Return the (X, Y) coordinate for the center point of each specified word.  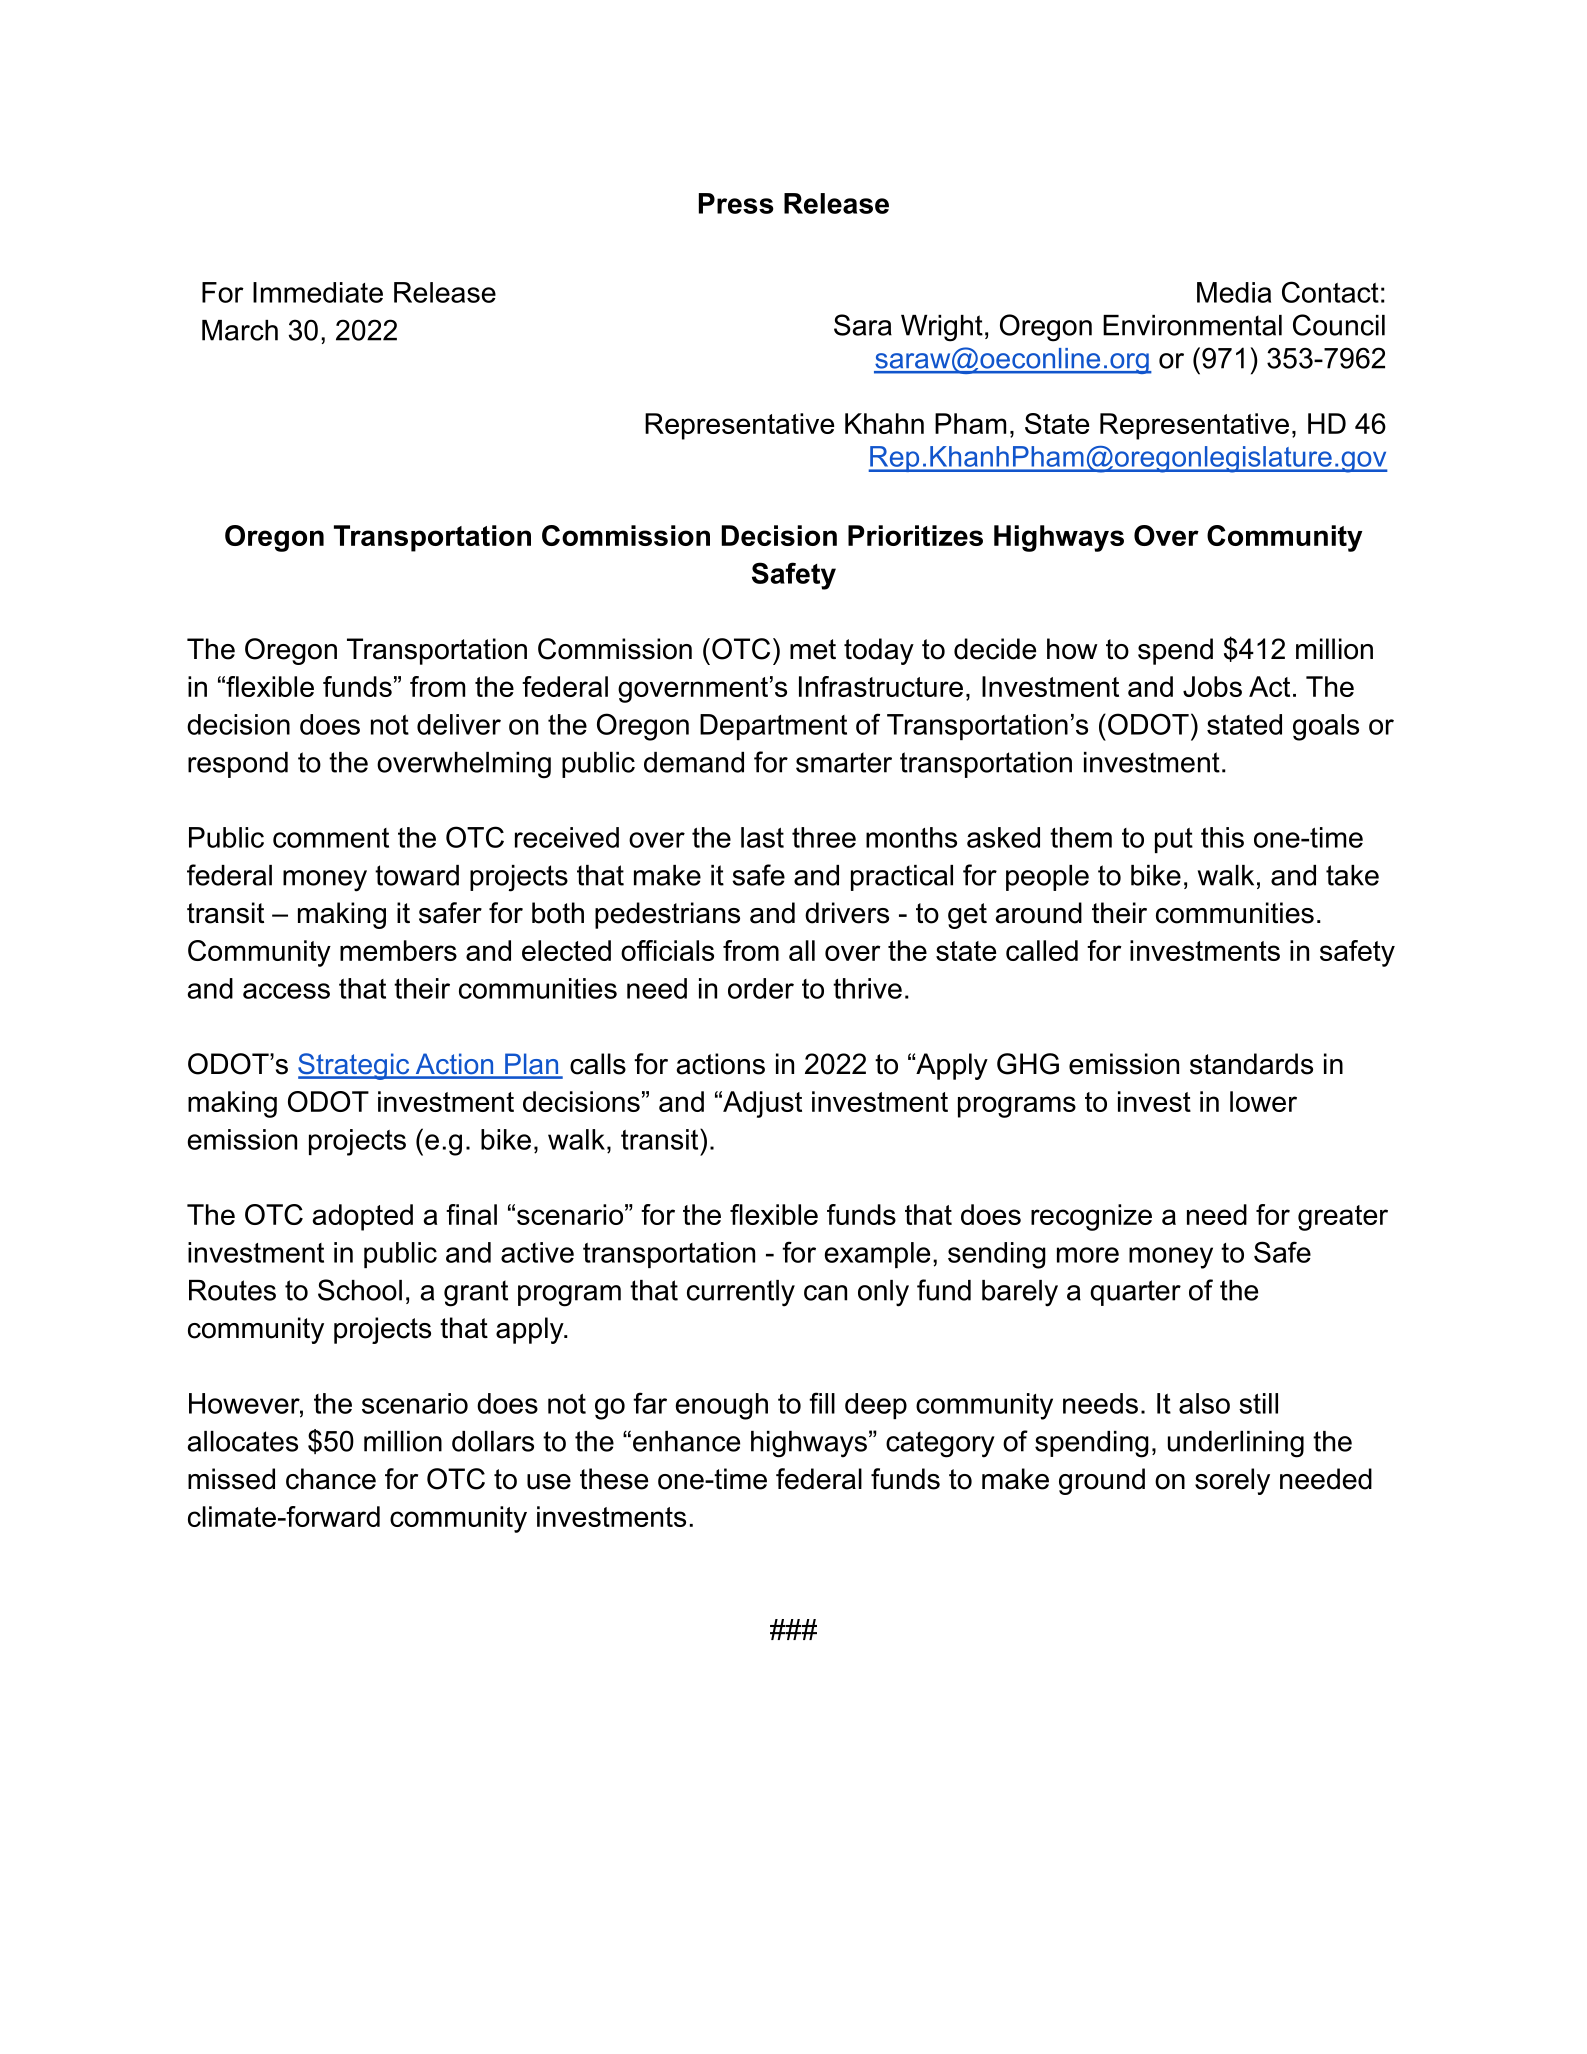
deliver (459, 724)
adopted (363, 1217)
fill (822, 1403)
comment (331, 838)
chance (331, 1479)
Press (736, 203)
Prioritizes (915, 535)
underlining (1236, 1444)
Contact (1330, 292)
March (240, 330)
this (1222, 837)
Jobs (1212, 686)
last (762, 837)
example (877, 1255)
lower (1263, 1101)
